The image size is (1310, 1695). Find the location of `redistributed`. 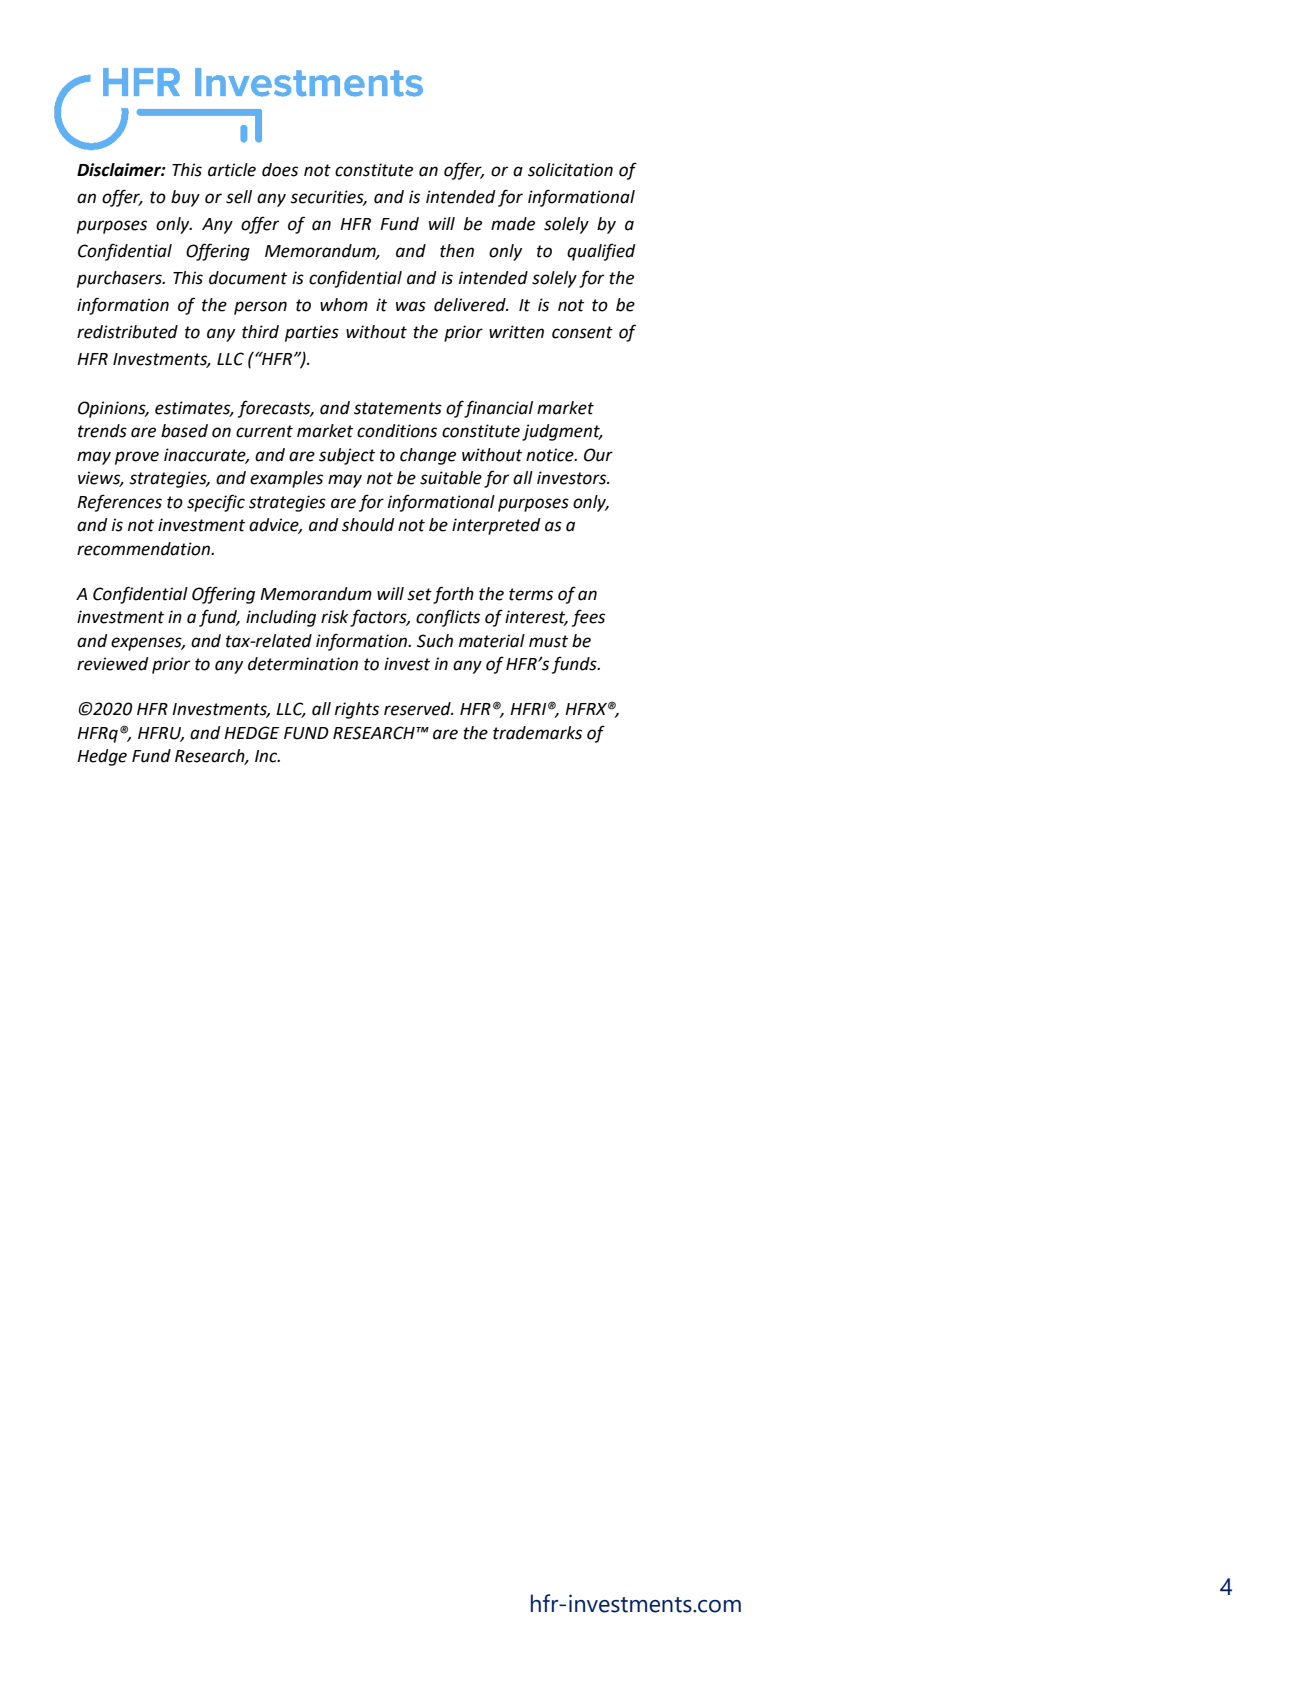

redistributed is located at coordinates (127, 332).
